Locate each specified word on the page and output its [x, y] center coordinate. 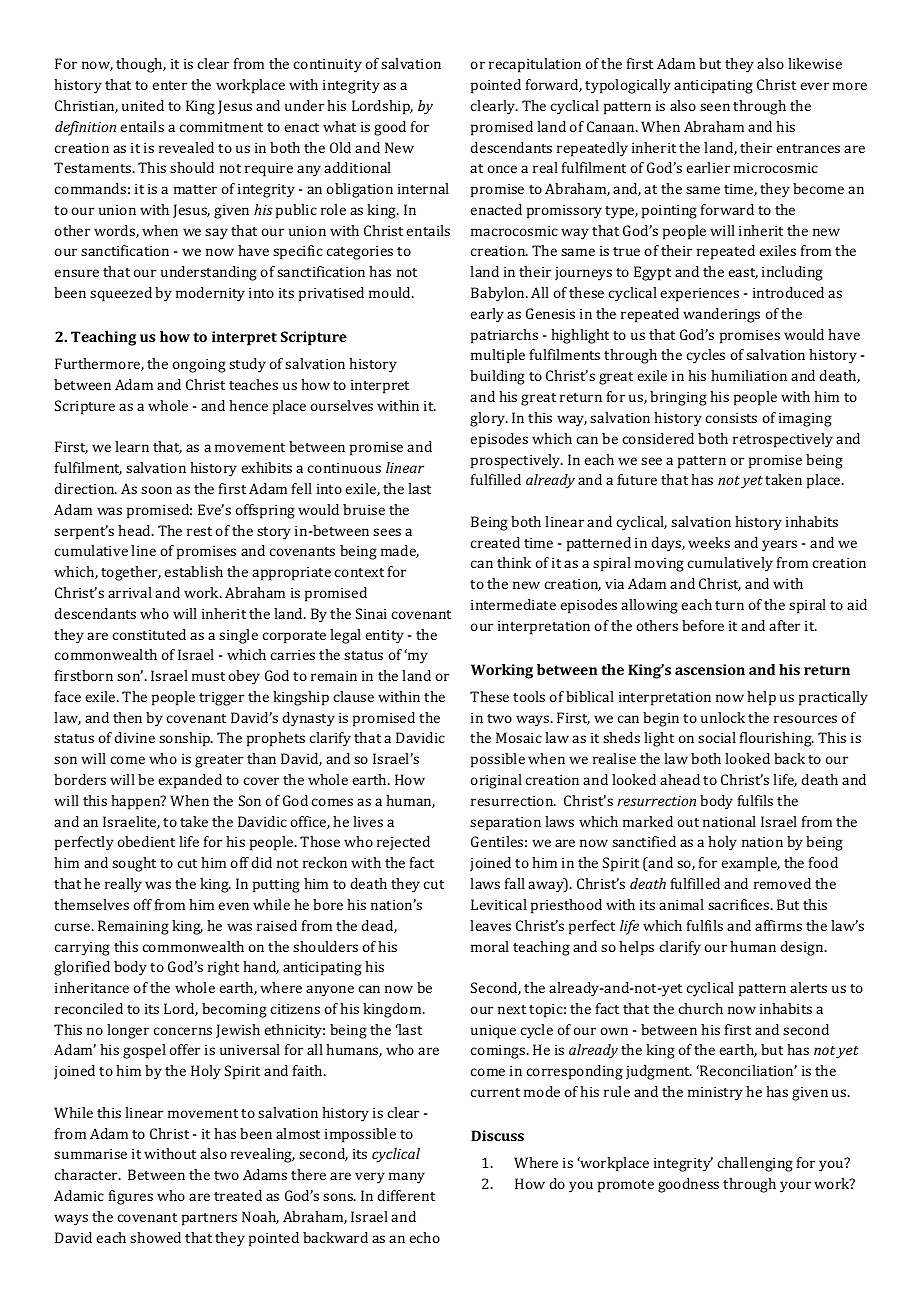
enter [169, 85]
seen [715, 107]
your [795, 1187]
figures [131, 1197]
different [406, 1195]
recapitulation [535, 65]
